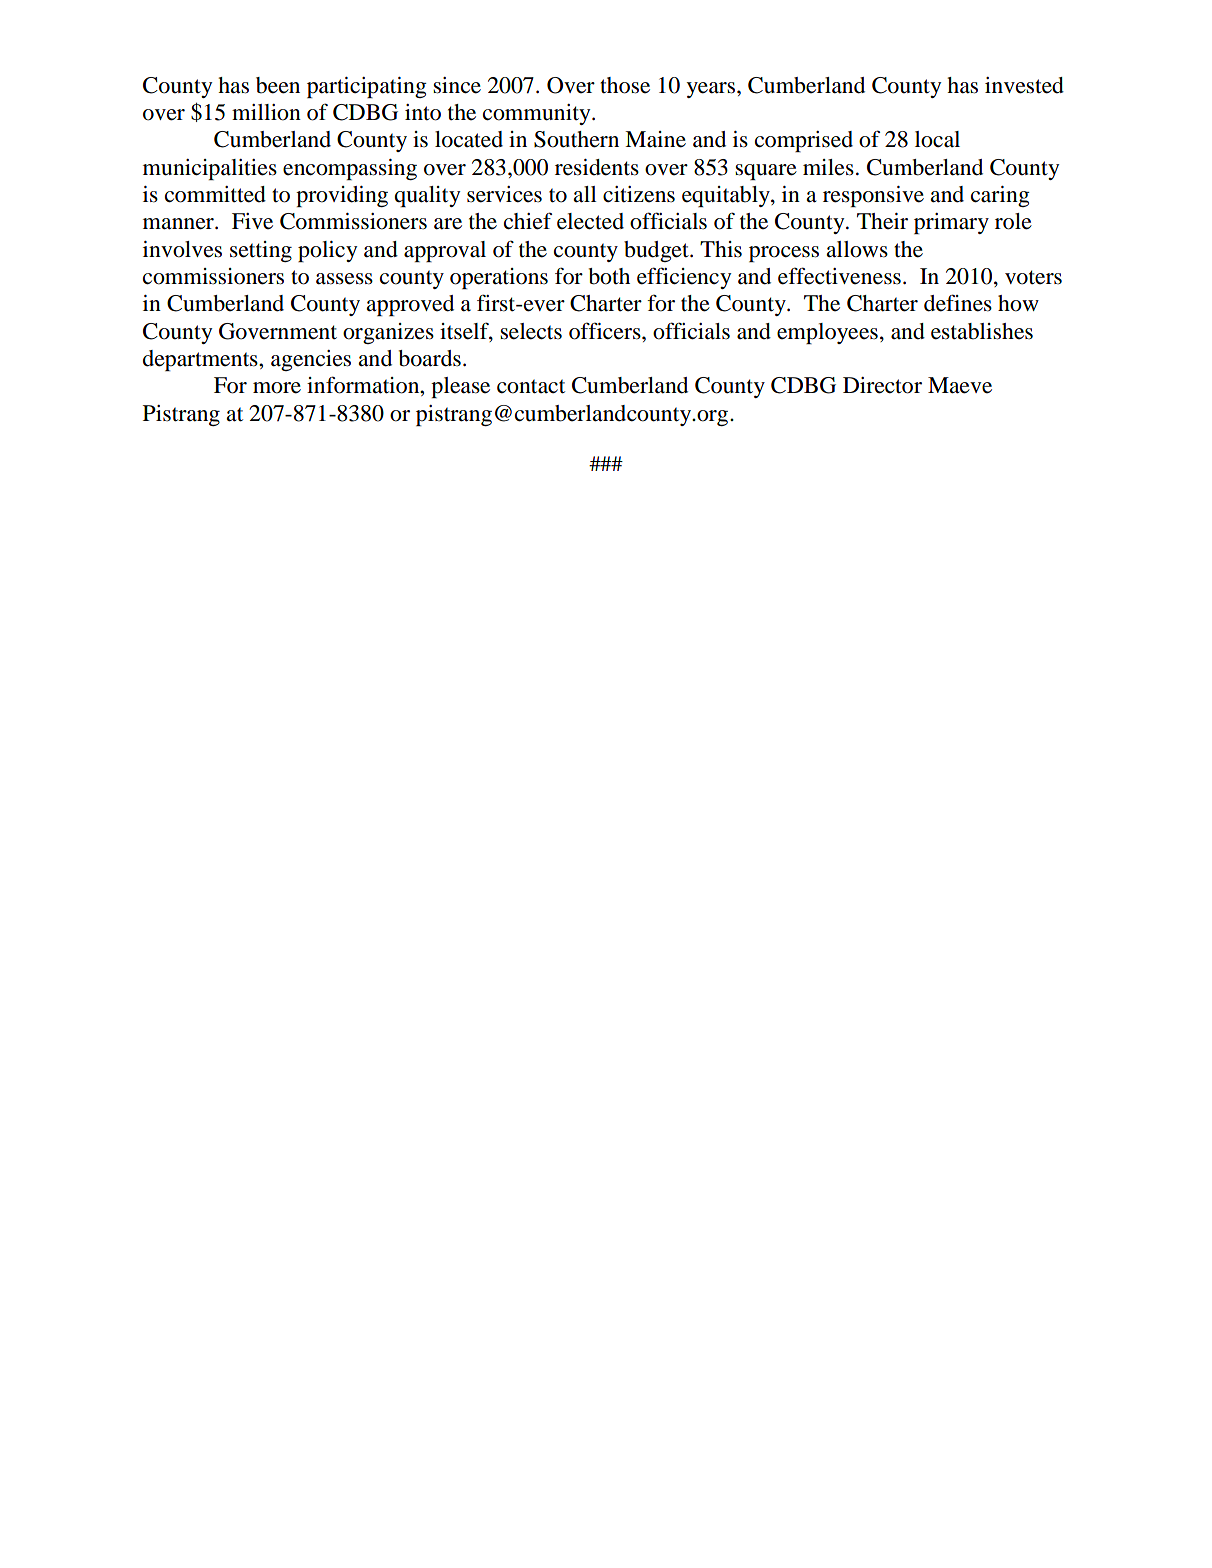  Describe the element at coordinates (828, 167) in the page. I see `miles` at that location.
